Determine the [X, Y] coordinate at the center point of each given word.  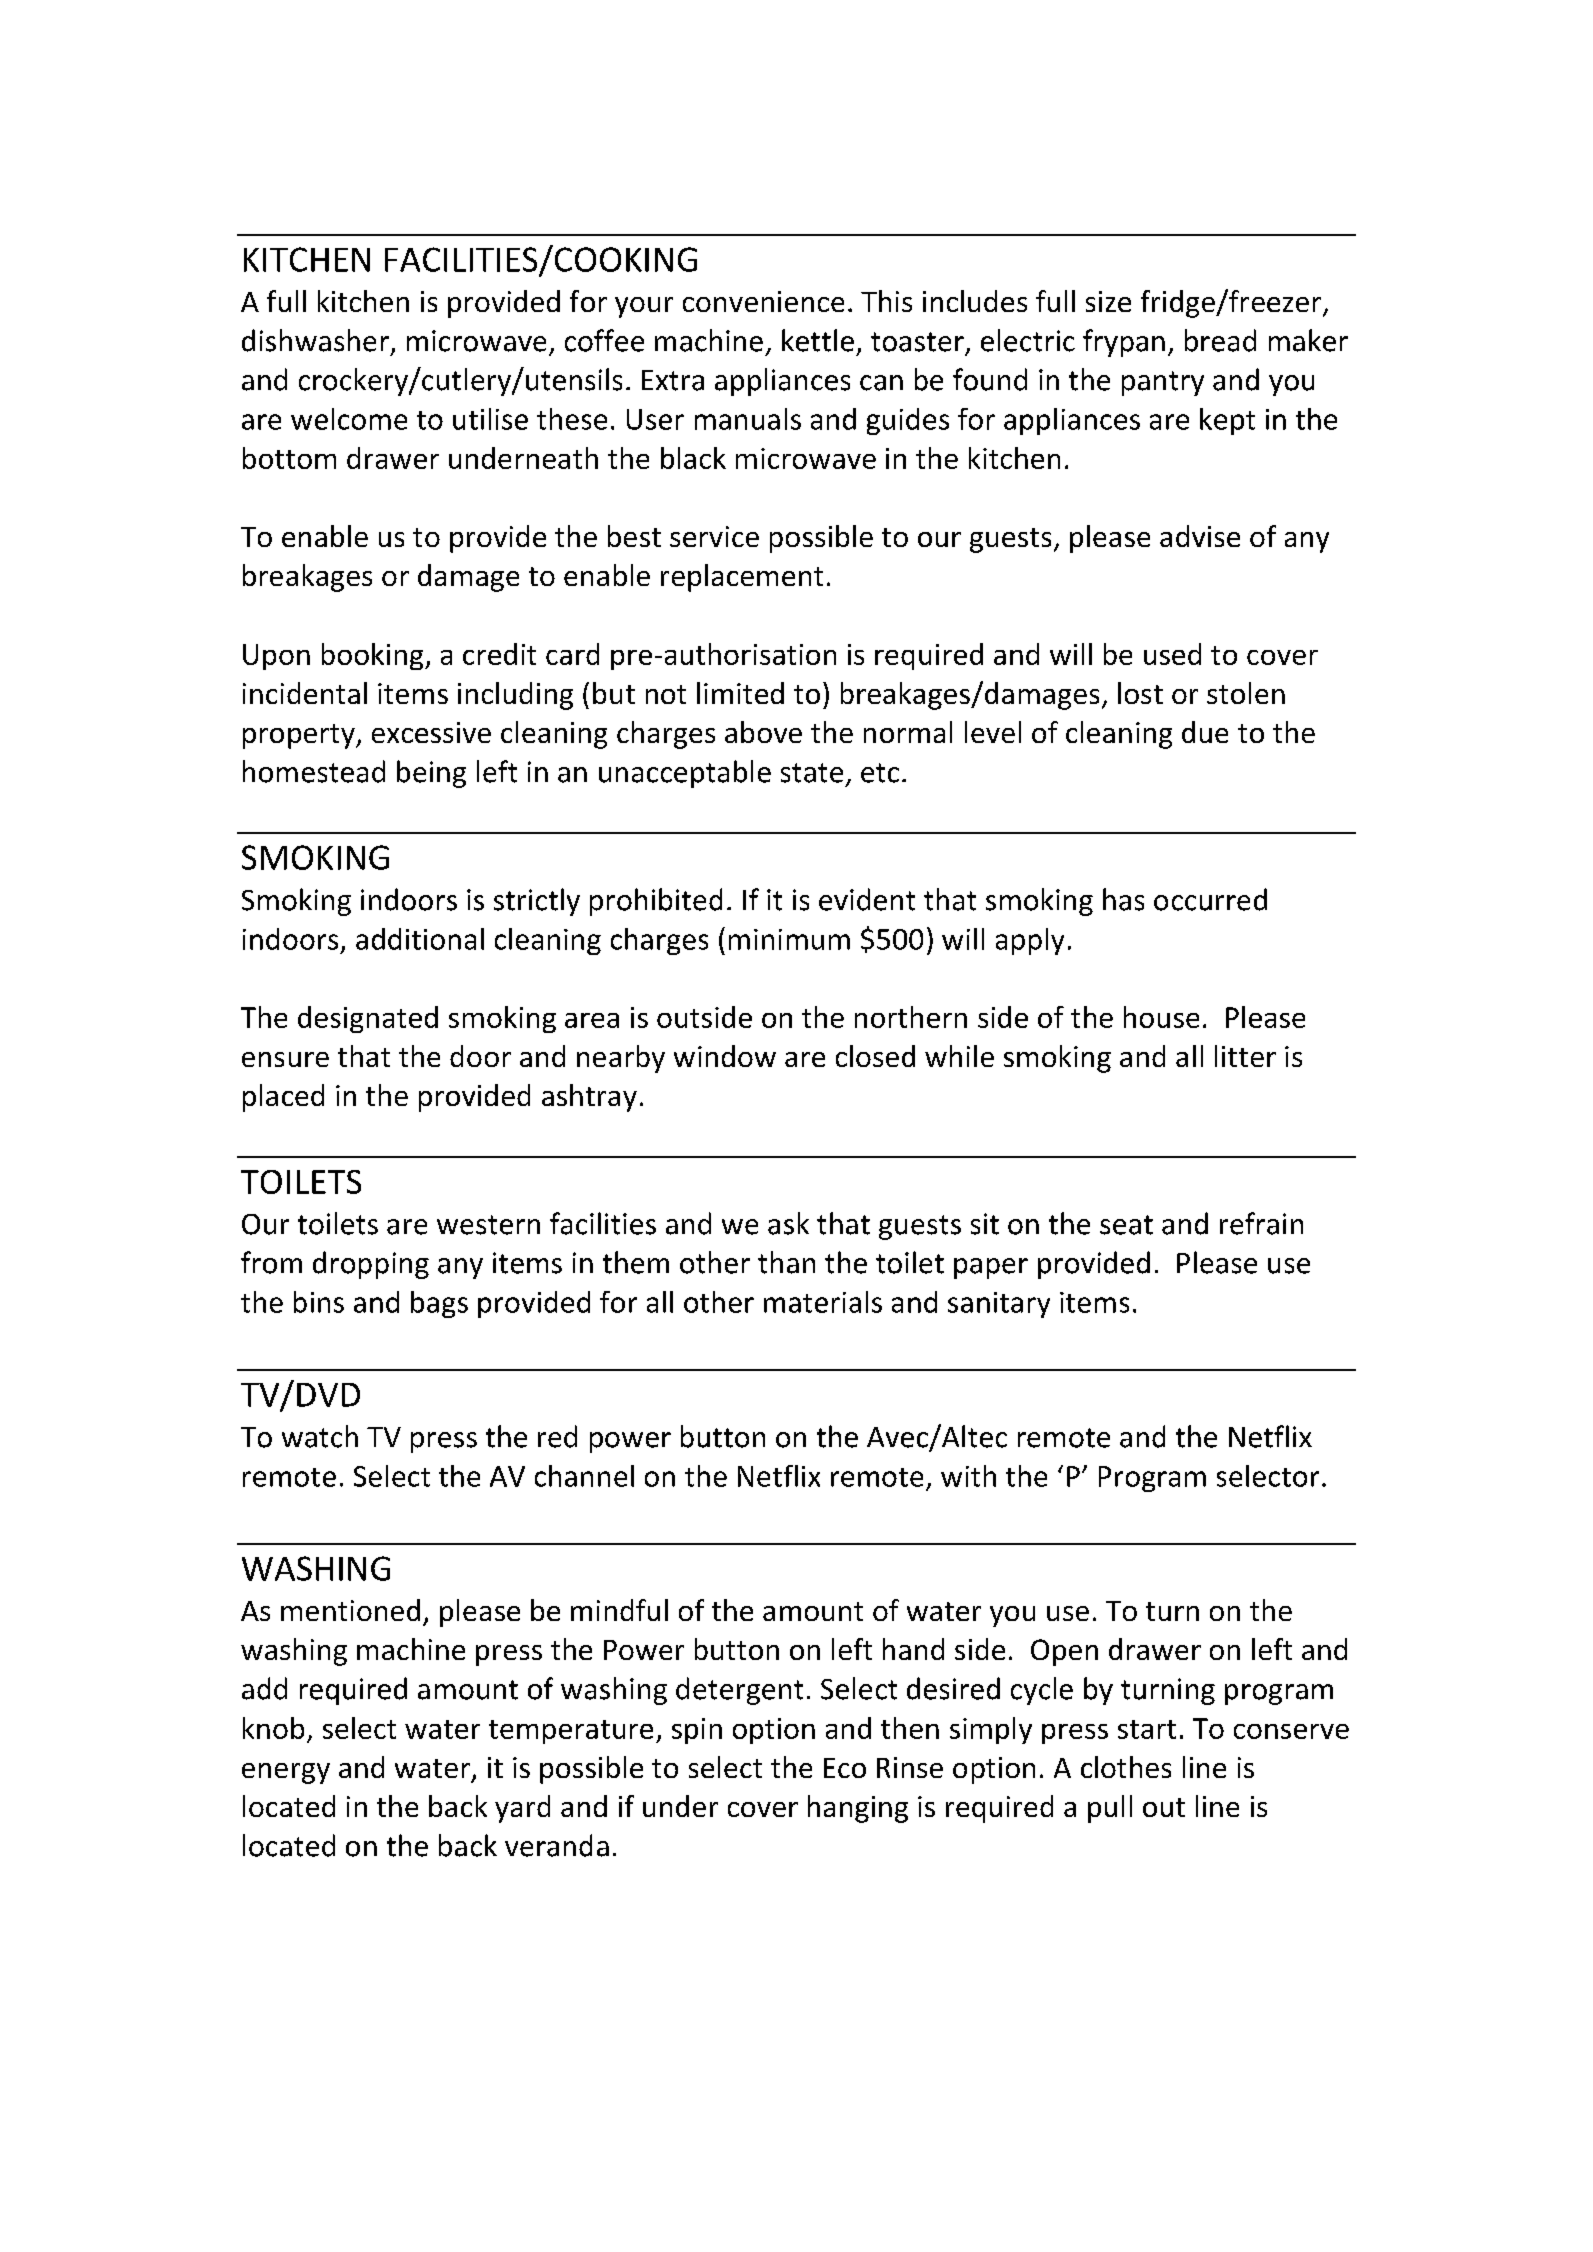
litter [1245, 1056]
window [725, 1056]
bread [1220, 340]
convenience [763, 301]
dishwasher [317, 341]
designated [368, 1019]
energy [286, 1773]
